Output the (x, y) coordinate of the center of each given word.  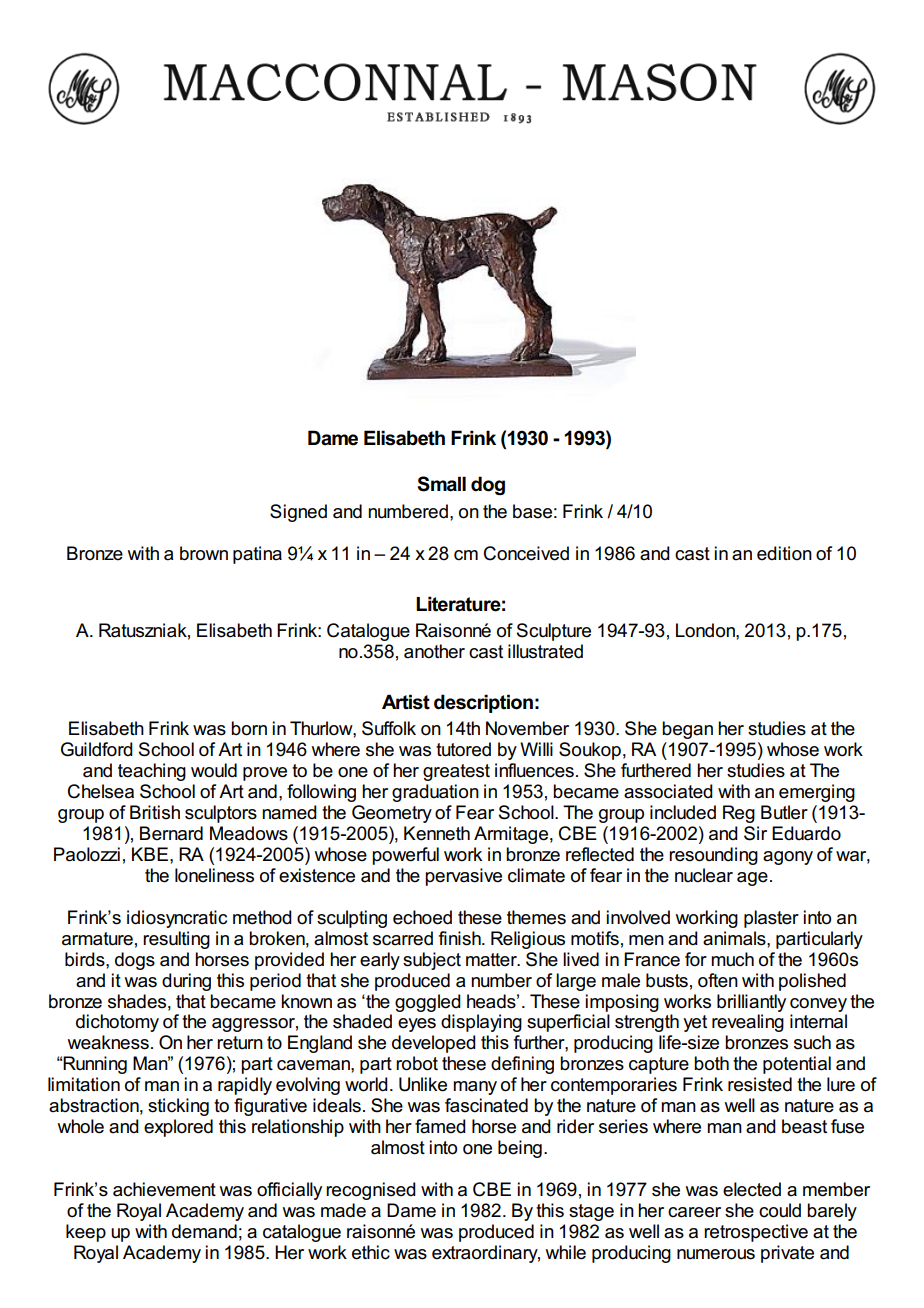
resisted (760, 1084)
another (434, 651)
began (687, 730)
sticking (178, 1107)
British (155, 812)
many (475, 1088)
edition (784, 553)
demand (204, 1231)
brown (204, 553)
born (249, 728)
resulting (176, 940)
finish (461, 938)
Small (441, 484)
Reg (739, 814)
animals (735, 938)
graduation (435, 793)
